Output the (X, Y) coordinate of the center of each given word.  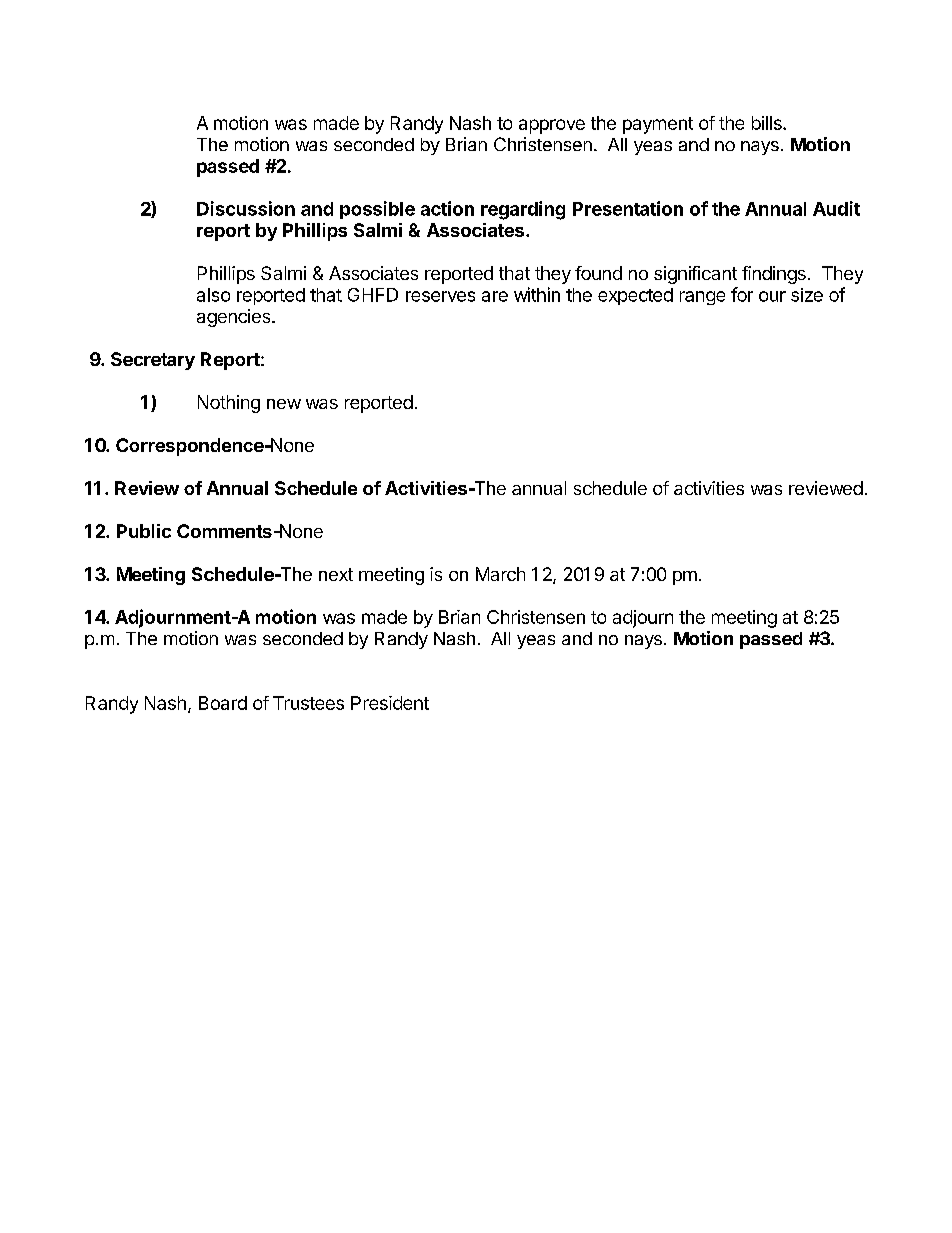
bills (768, 123)
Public (144, 531)
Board (223, 703)
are (495, 296)
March (500, 574)
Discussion (246, 208)
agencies (235, 318)
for (742, 294)
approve (552, 126)
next (336, 574)
